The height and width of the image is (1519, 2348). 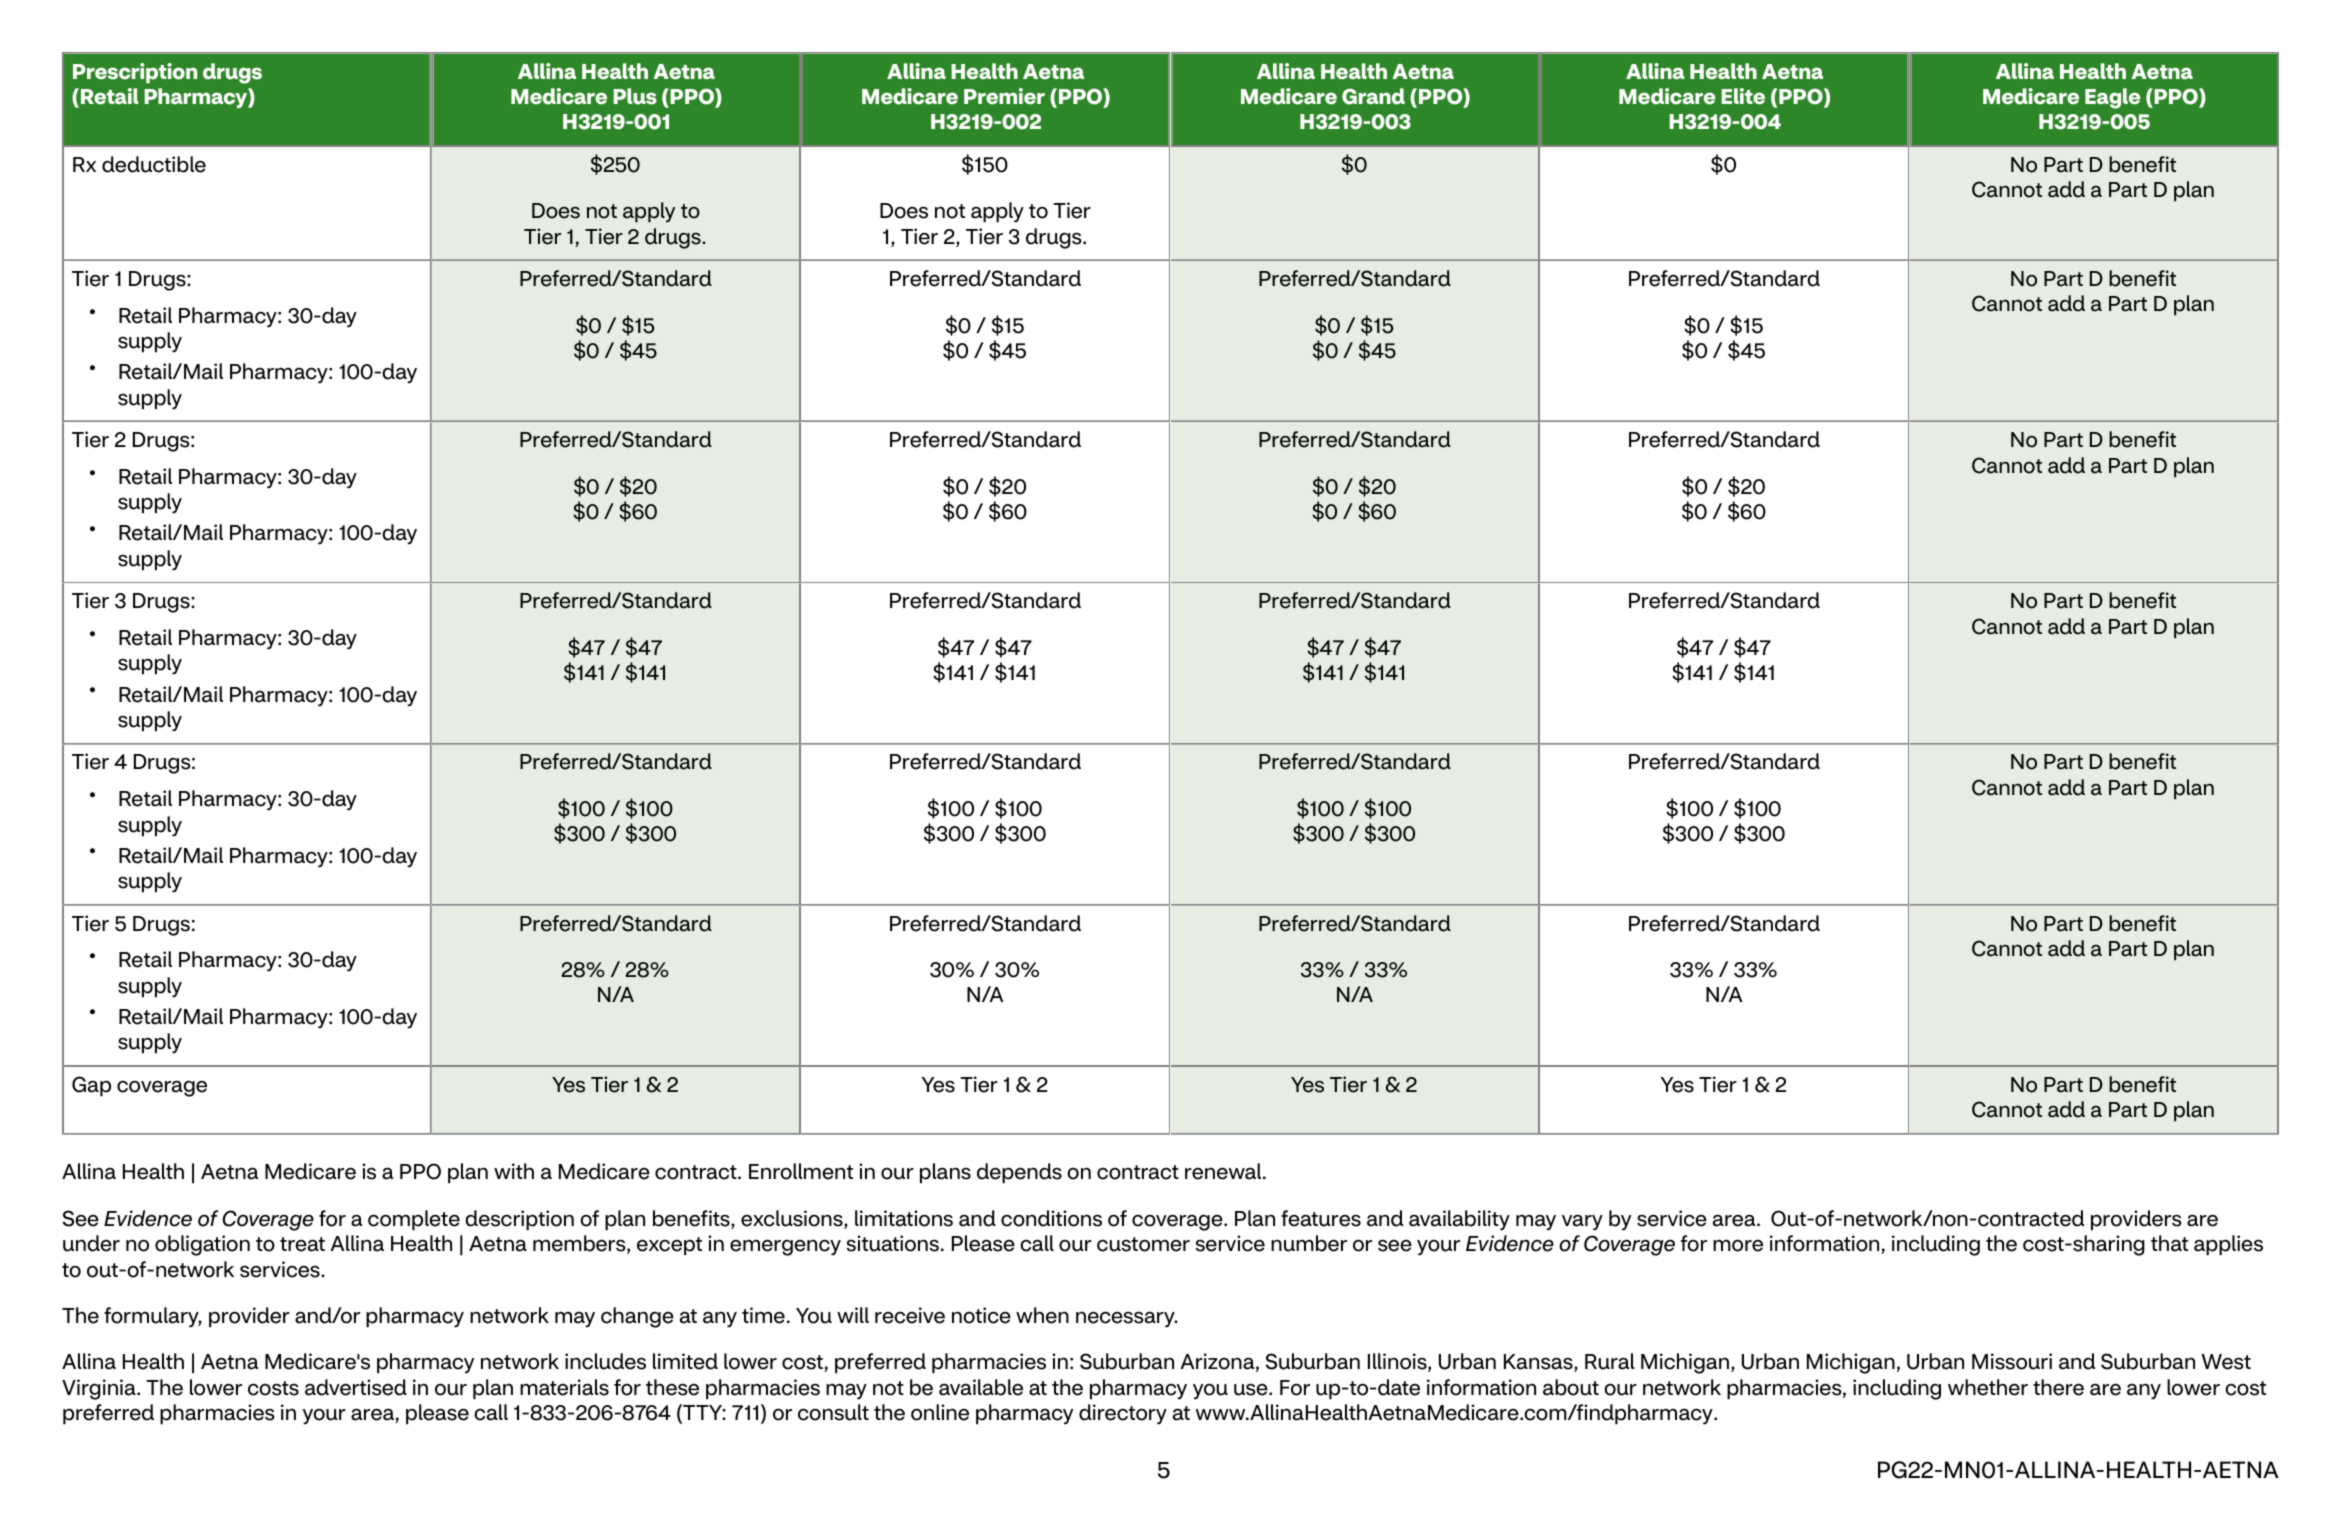 I want to click on depends, so click(x=1019, y=1173).
